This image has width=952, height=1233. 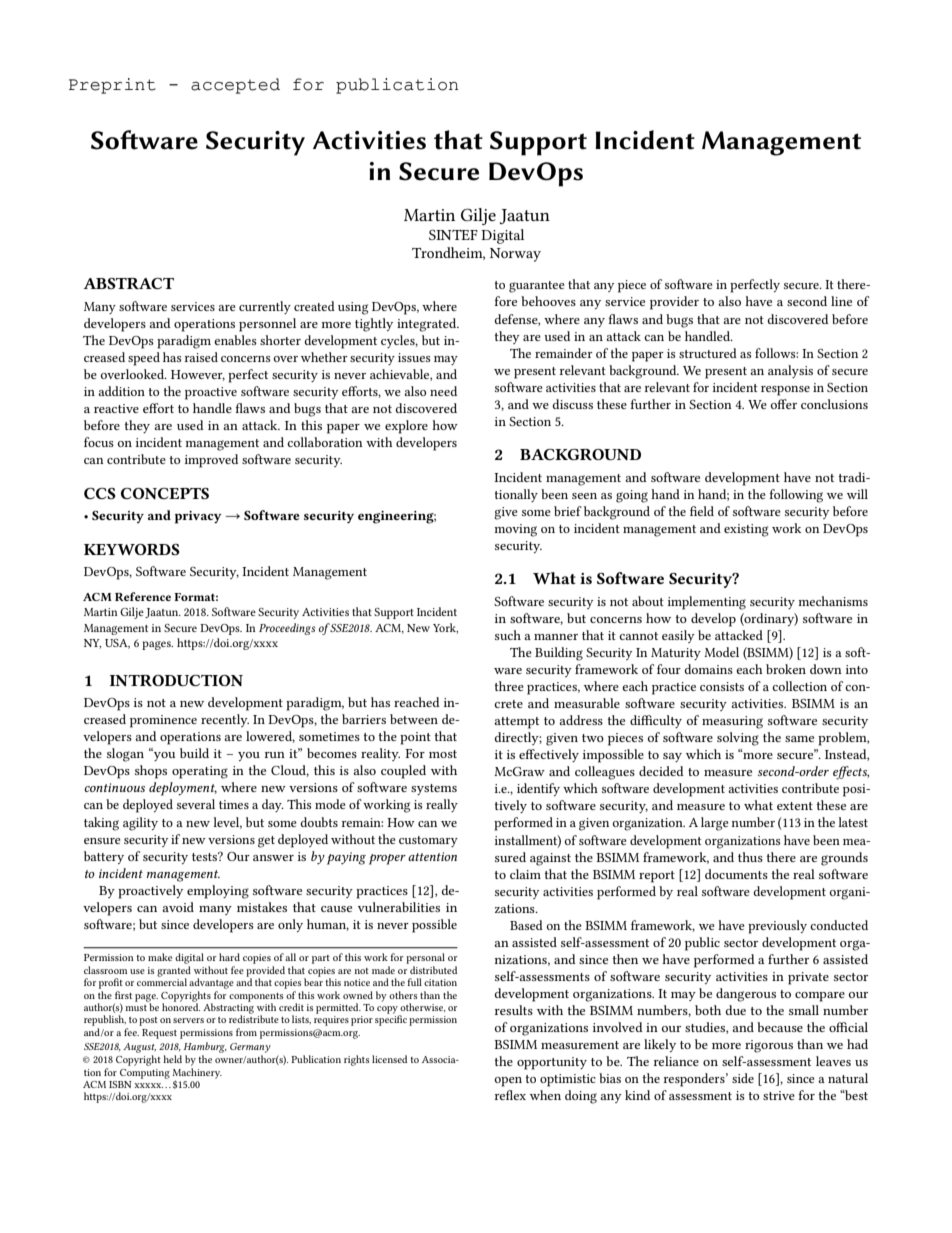 What do you see at coordinates (841, 301) in the image?
I see `line` at bounding box center [841, 301].
